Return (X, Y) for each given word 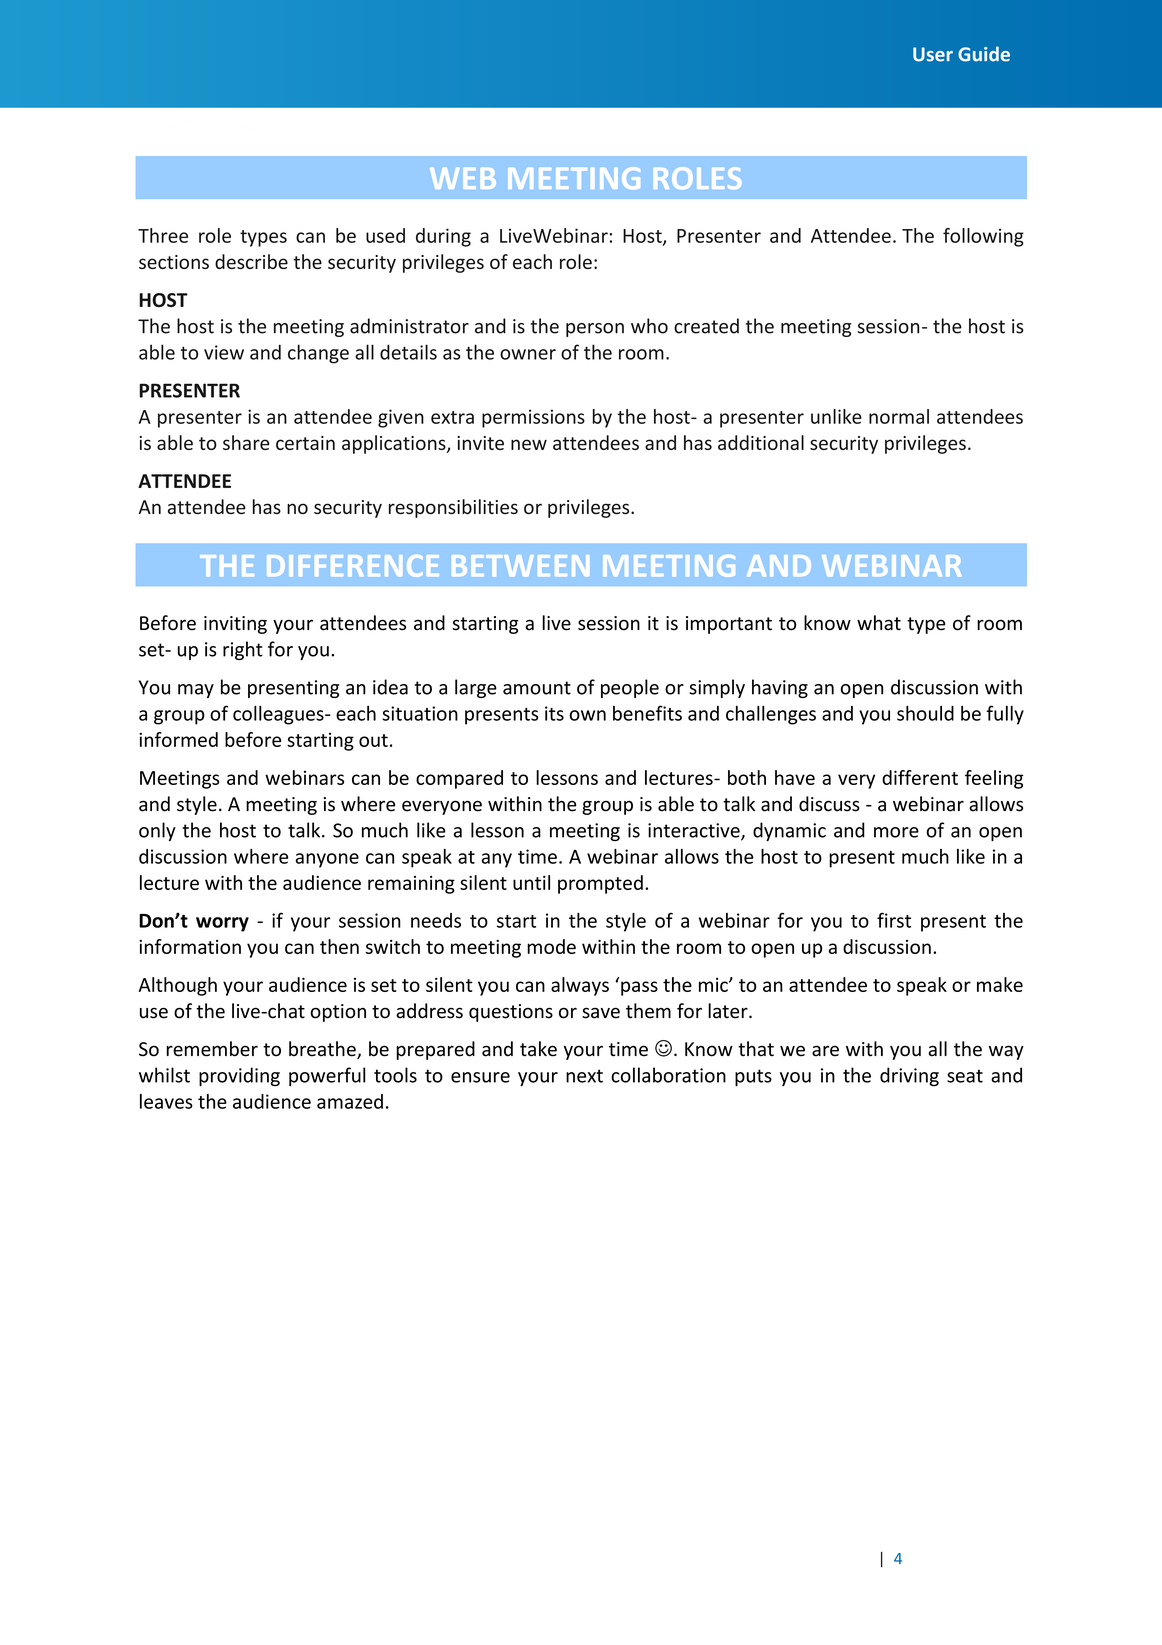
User (933, 54)
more (896, 832)
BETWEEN (520, 565)
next (584, 1076)
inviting (235, 625)
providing (239, 1076)
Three (163, 235)
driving (909, 1076)
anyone (327, 860)
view (224, 352)
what (879, 623)
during (443, 237)
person (595, 330)
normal (899, 416)
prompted (600, 884)
